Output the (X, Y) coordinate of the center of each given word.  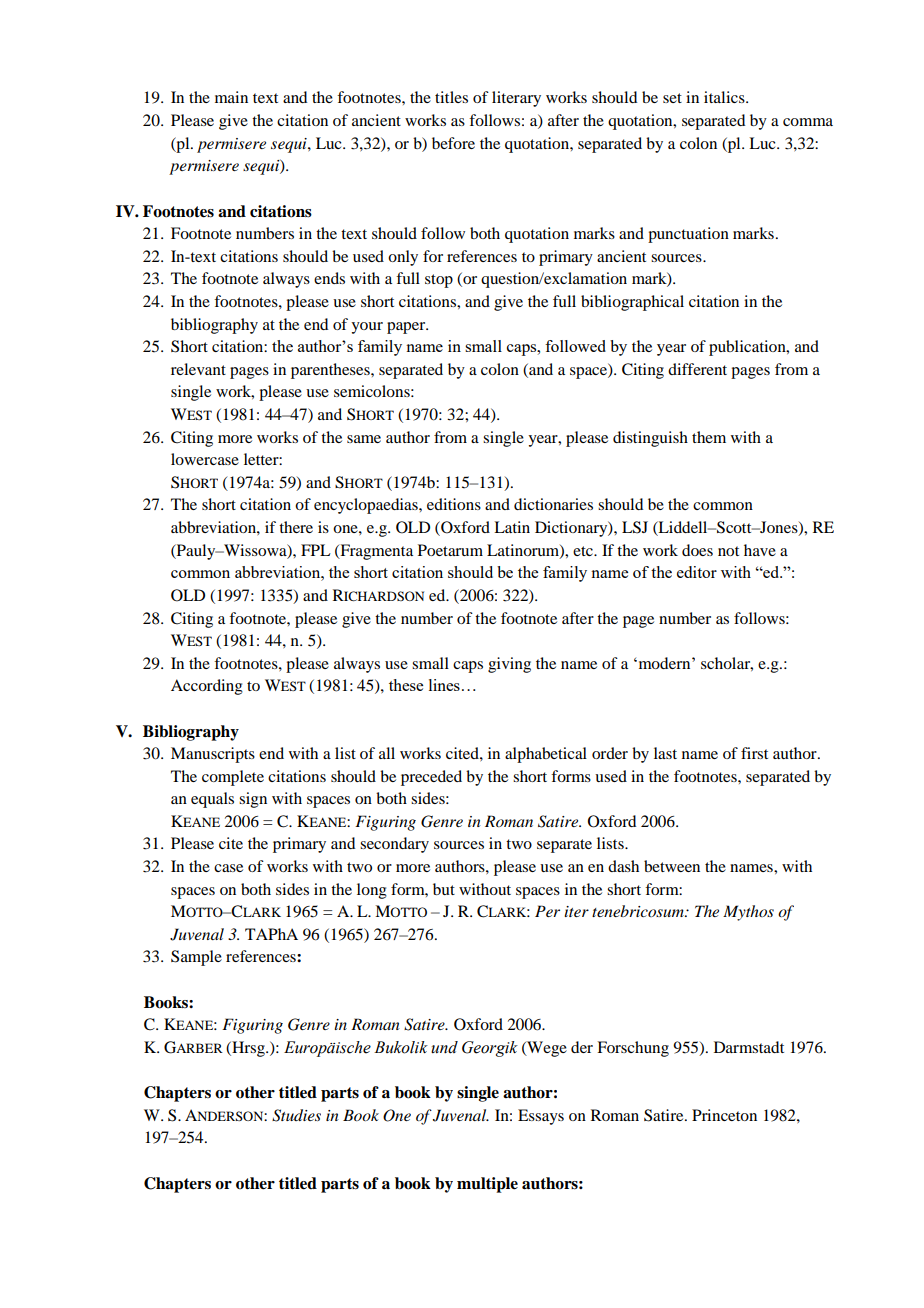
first (754, 753)
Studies (296, 1115)
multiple (487, 1185)
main (231, 97)
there (296, 527)
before (453, 143)
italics (725, 97)
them (709, 437)
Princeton (724, 1115)
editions (454, 504)
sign (253, 800)
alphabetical (546, 755)
